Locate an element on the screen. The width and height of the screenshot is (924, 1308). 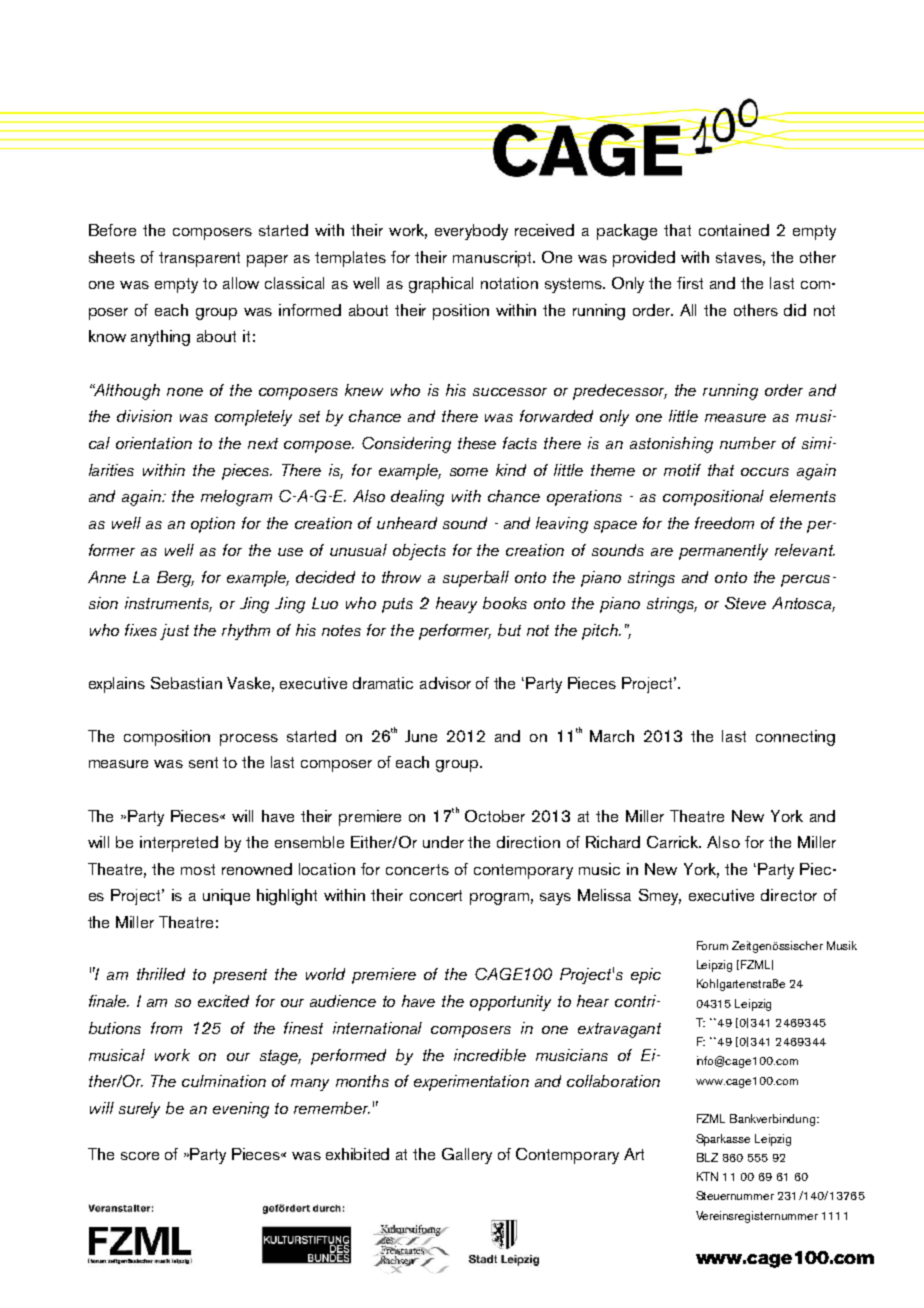
manuscript is located at coordinates (494, 259).
